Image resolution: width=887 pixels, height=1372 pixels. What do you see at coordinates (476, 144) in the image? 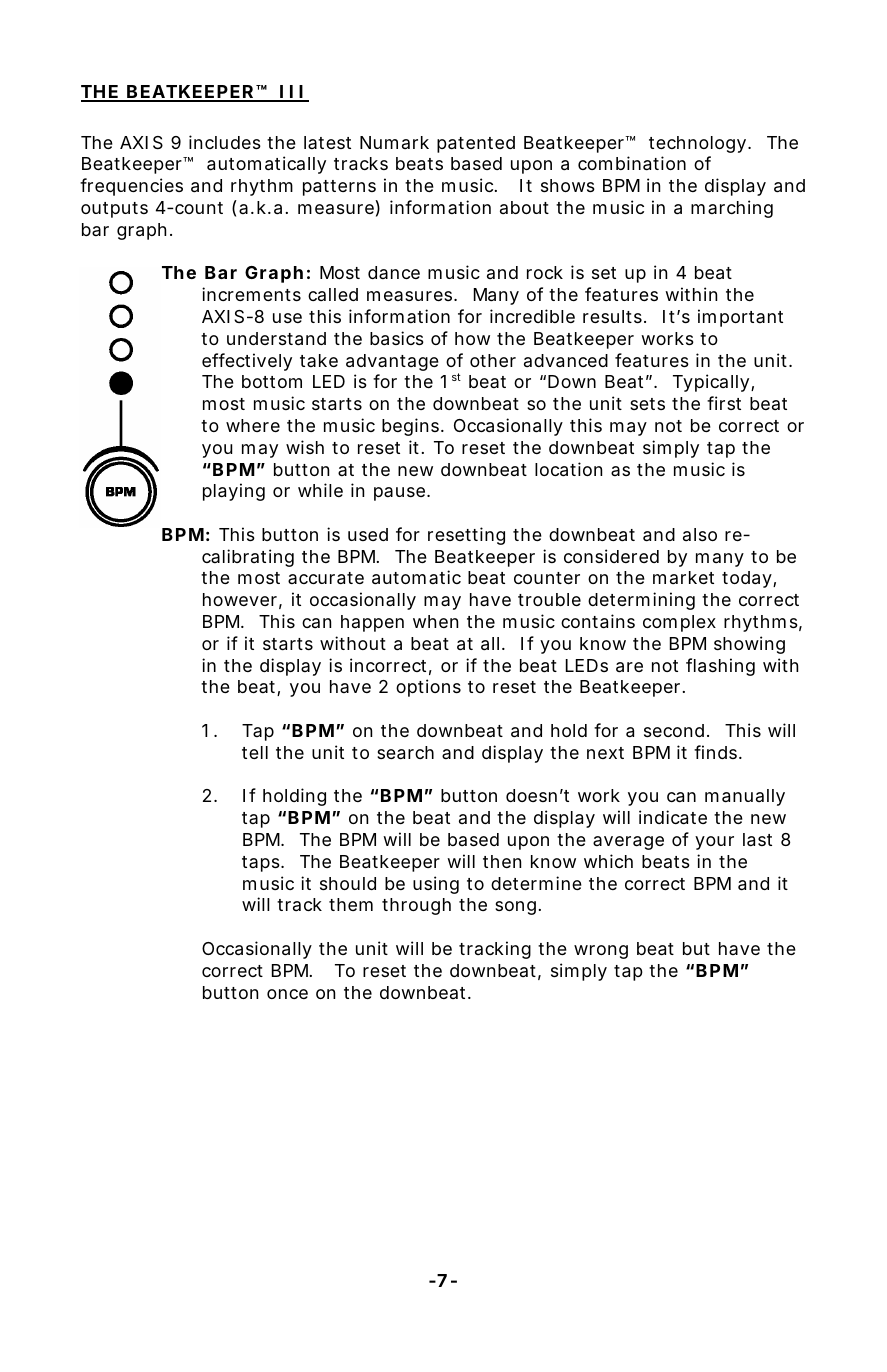
I see `patented` at bounding box center [476, 144].
